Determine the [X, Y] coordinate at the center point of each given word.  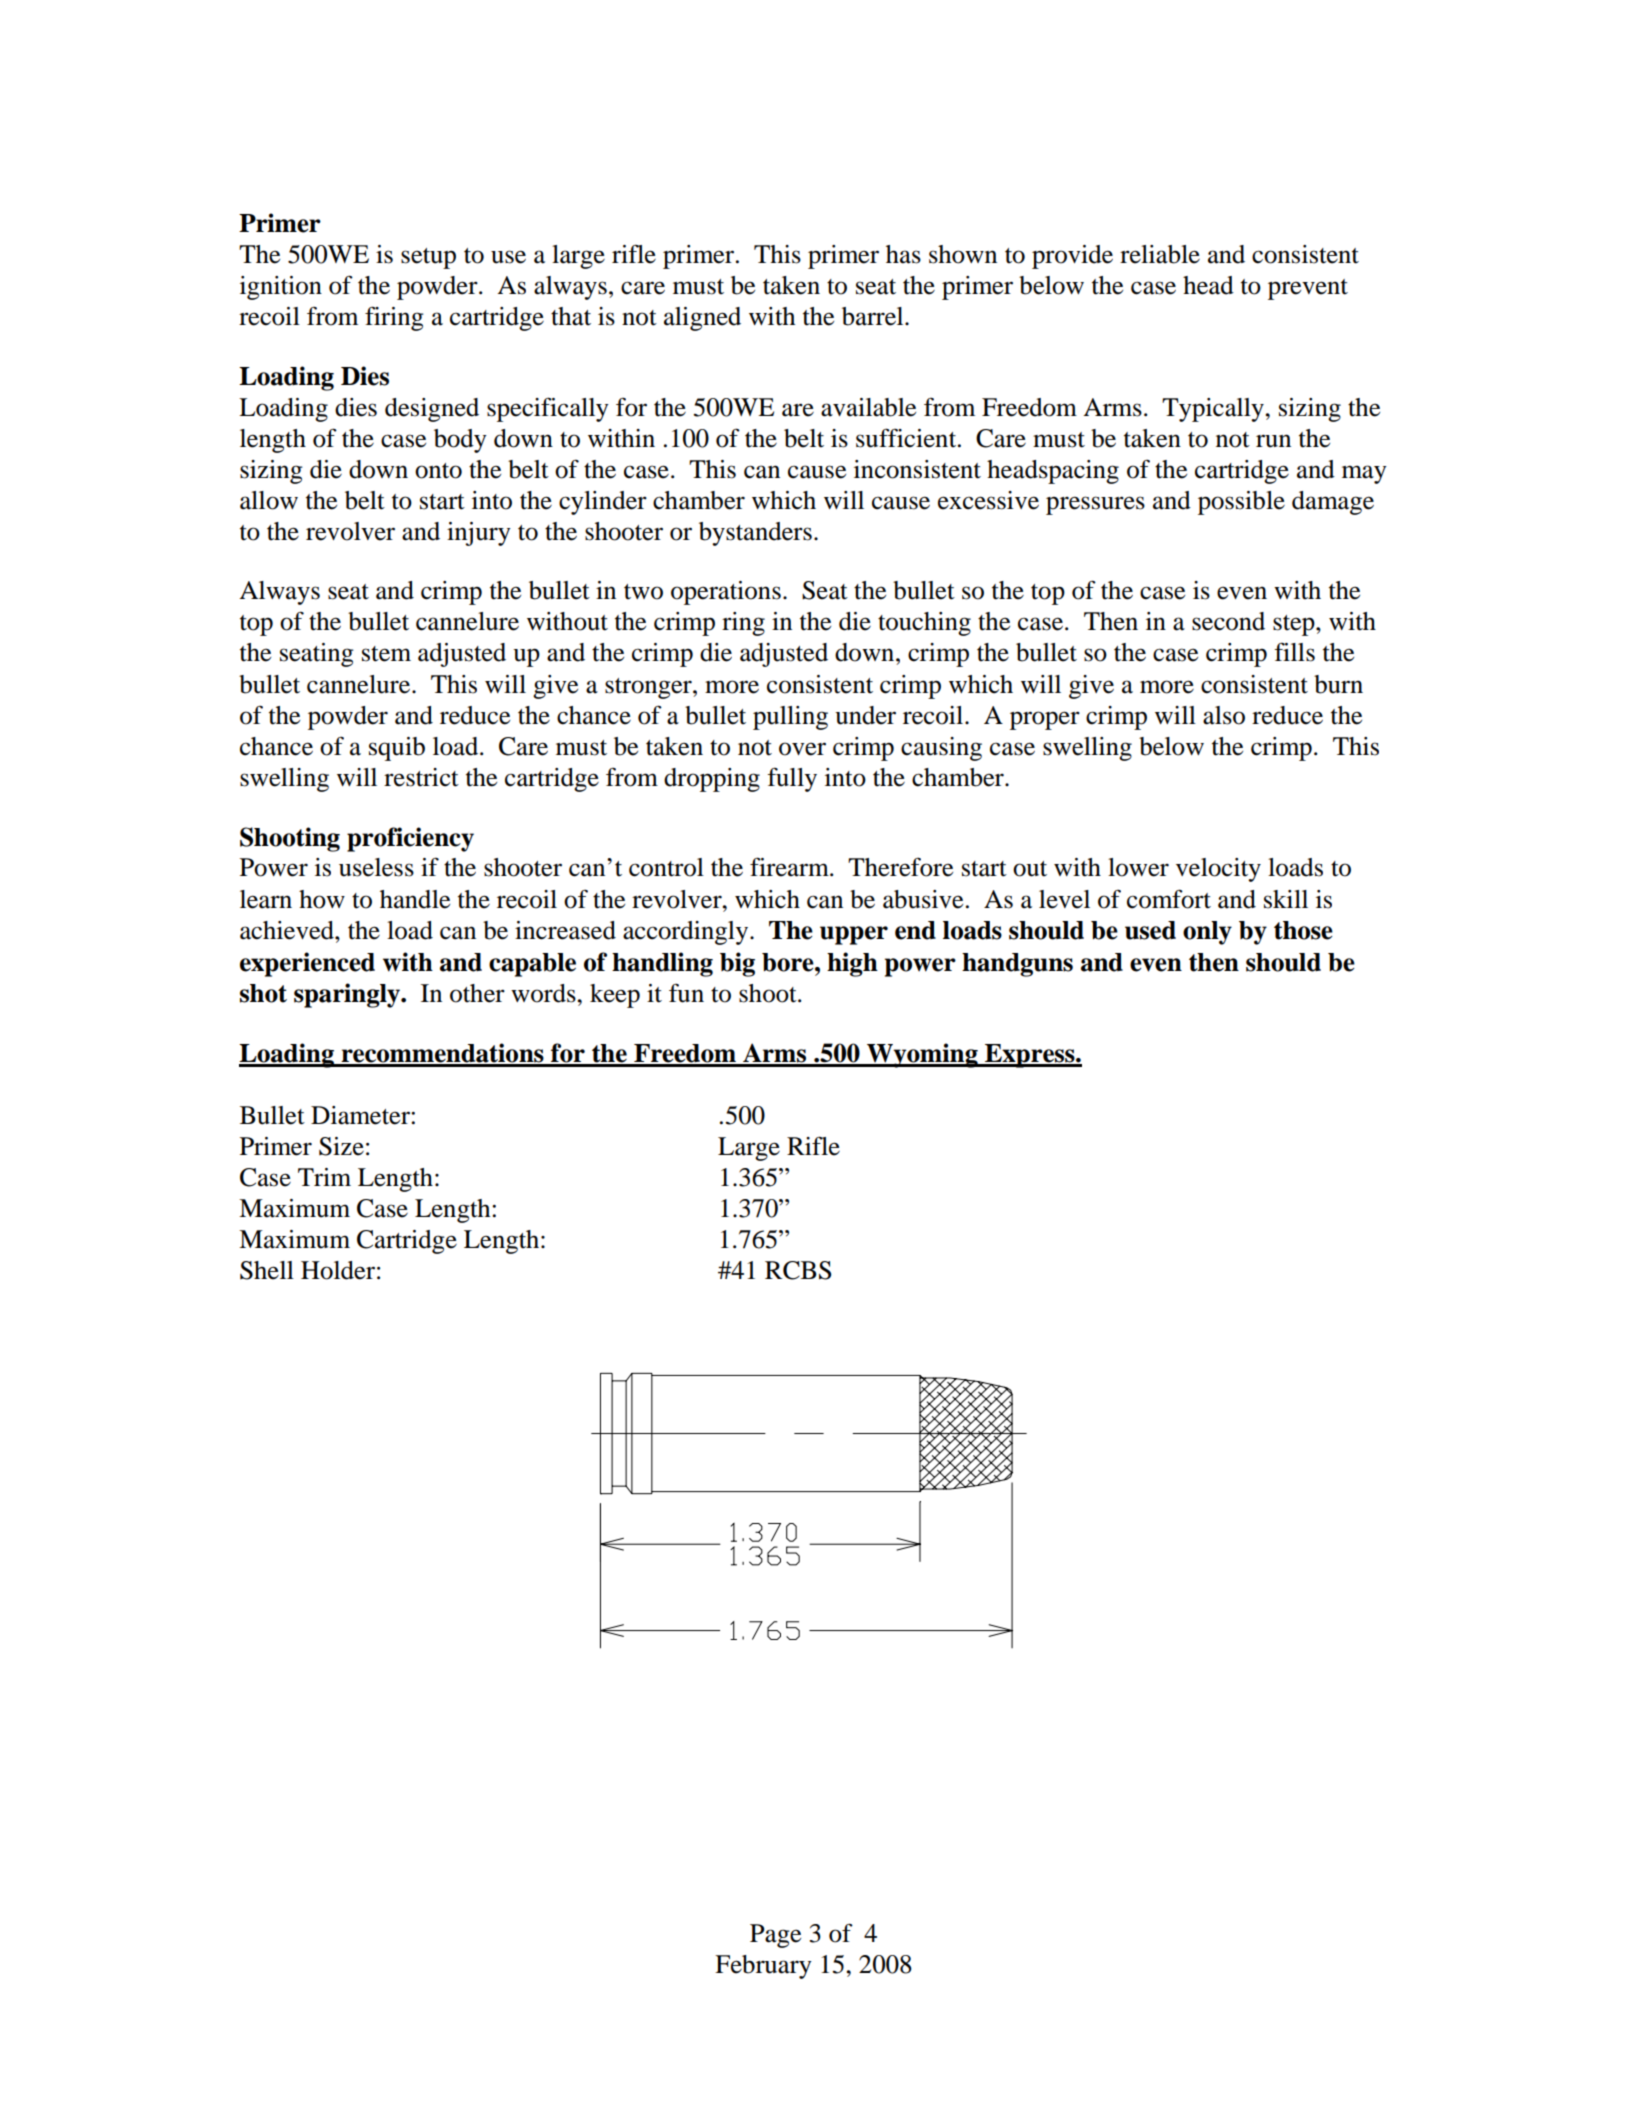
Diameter [361, 1115]
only [1207, 933]
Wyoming [922, 1055]
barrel [874, 316]
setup [428, 258]
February [763, 1967]
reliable [1160, 254]
